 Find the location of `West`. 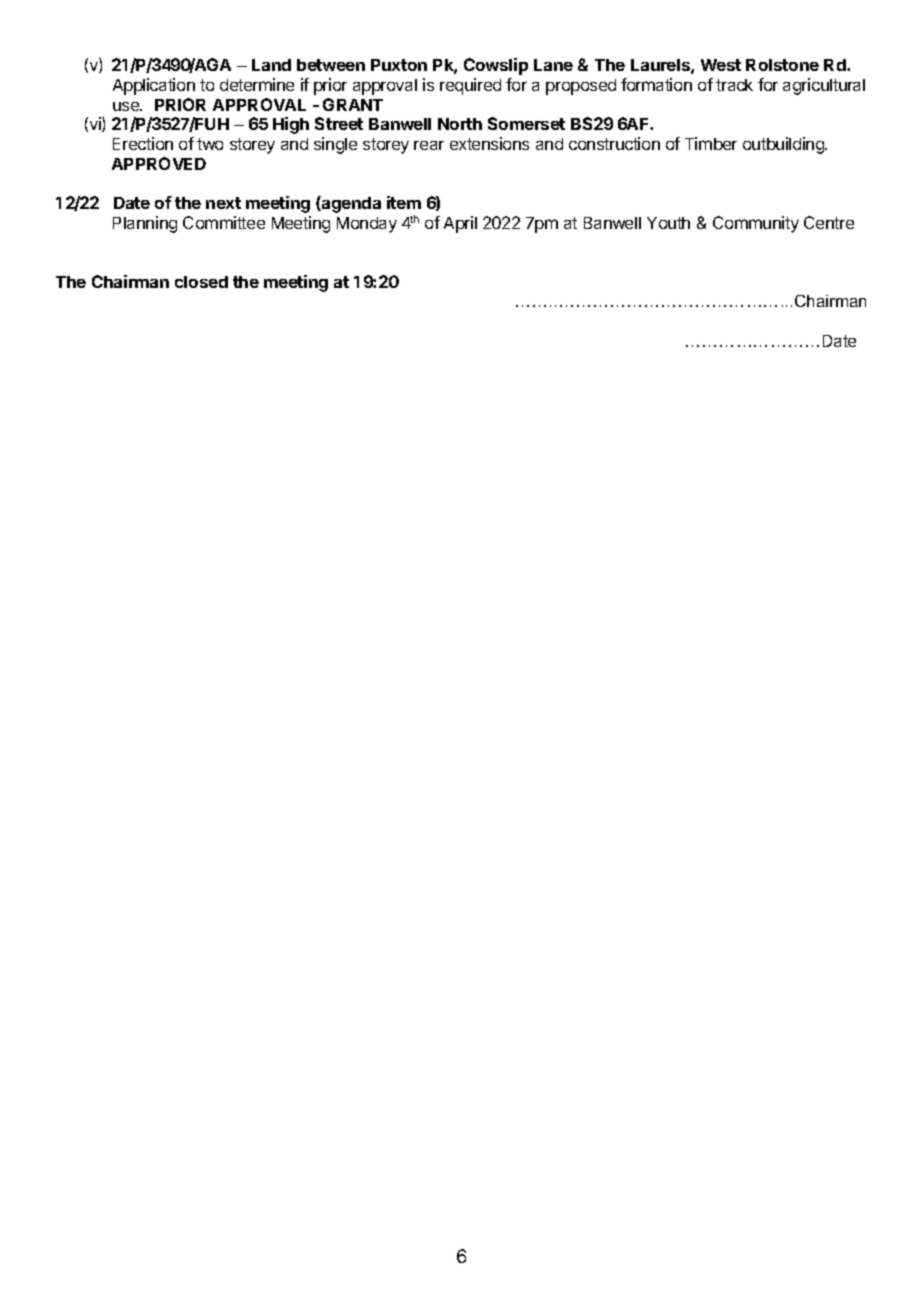

West is located at coordinates (721, 65).
